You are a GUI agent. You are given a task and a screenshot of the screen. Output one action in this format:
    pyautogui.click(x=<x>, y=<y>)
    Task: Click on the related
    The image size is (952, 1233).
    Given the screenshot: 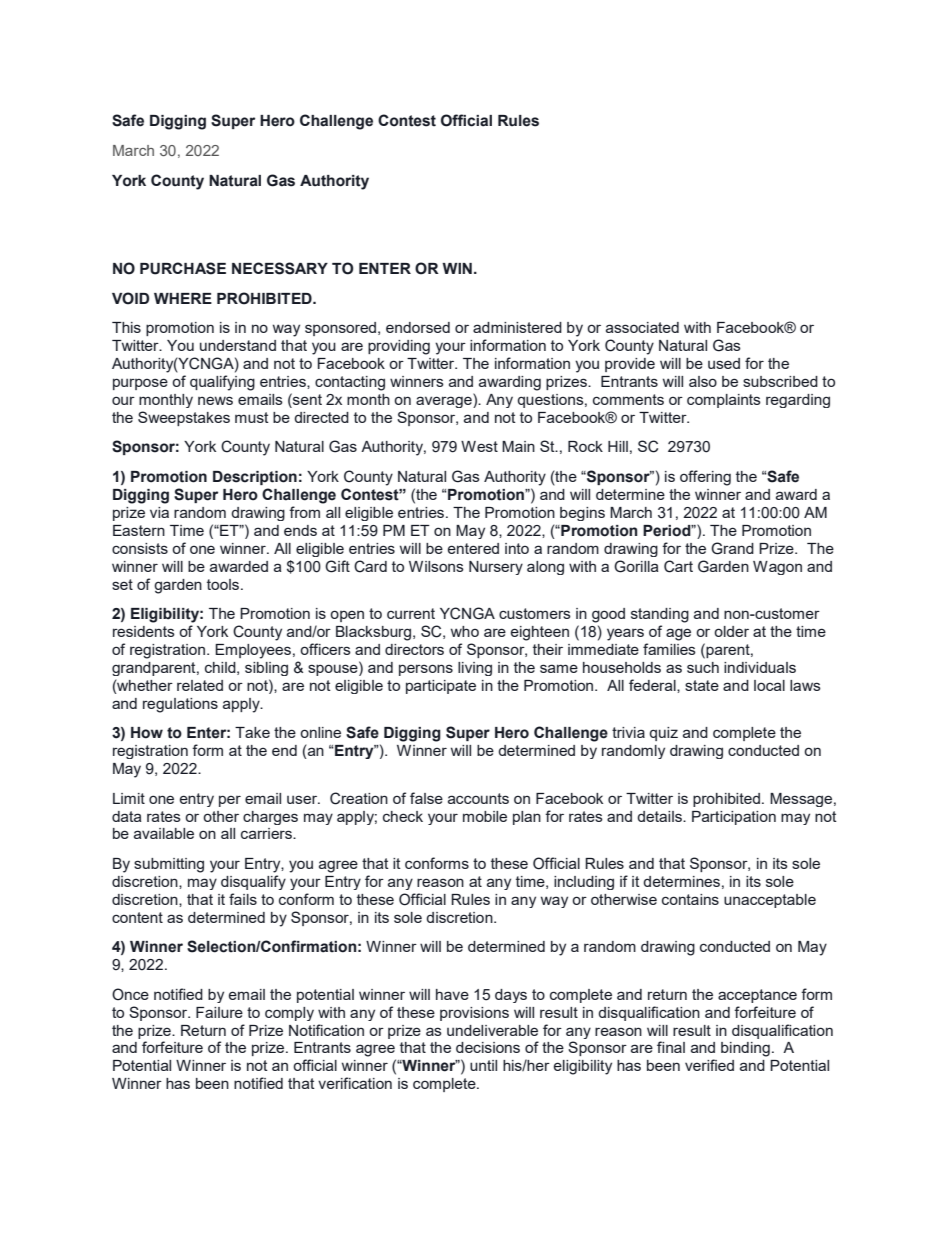 What is the action you would take?
    pyautogui.click(x=200, y=685)
